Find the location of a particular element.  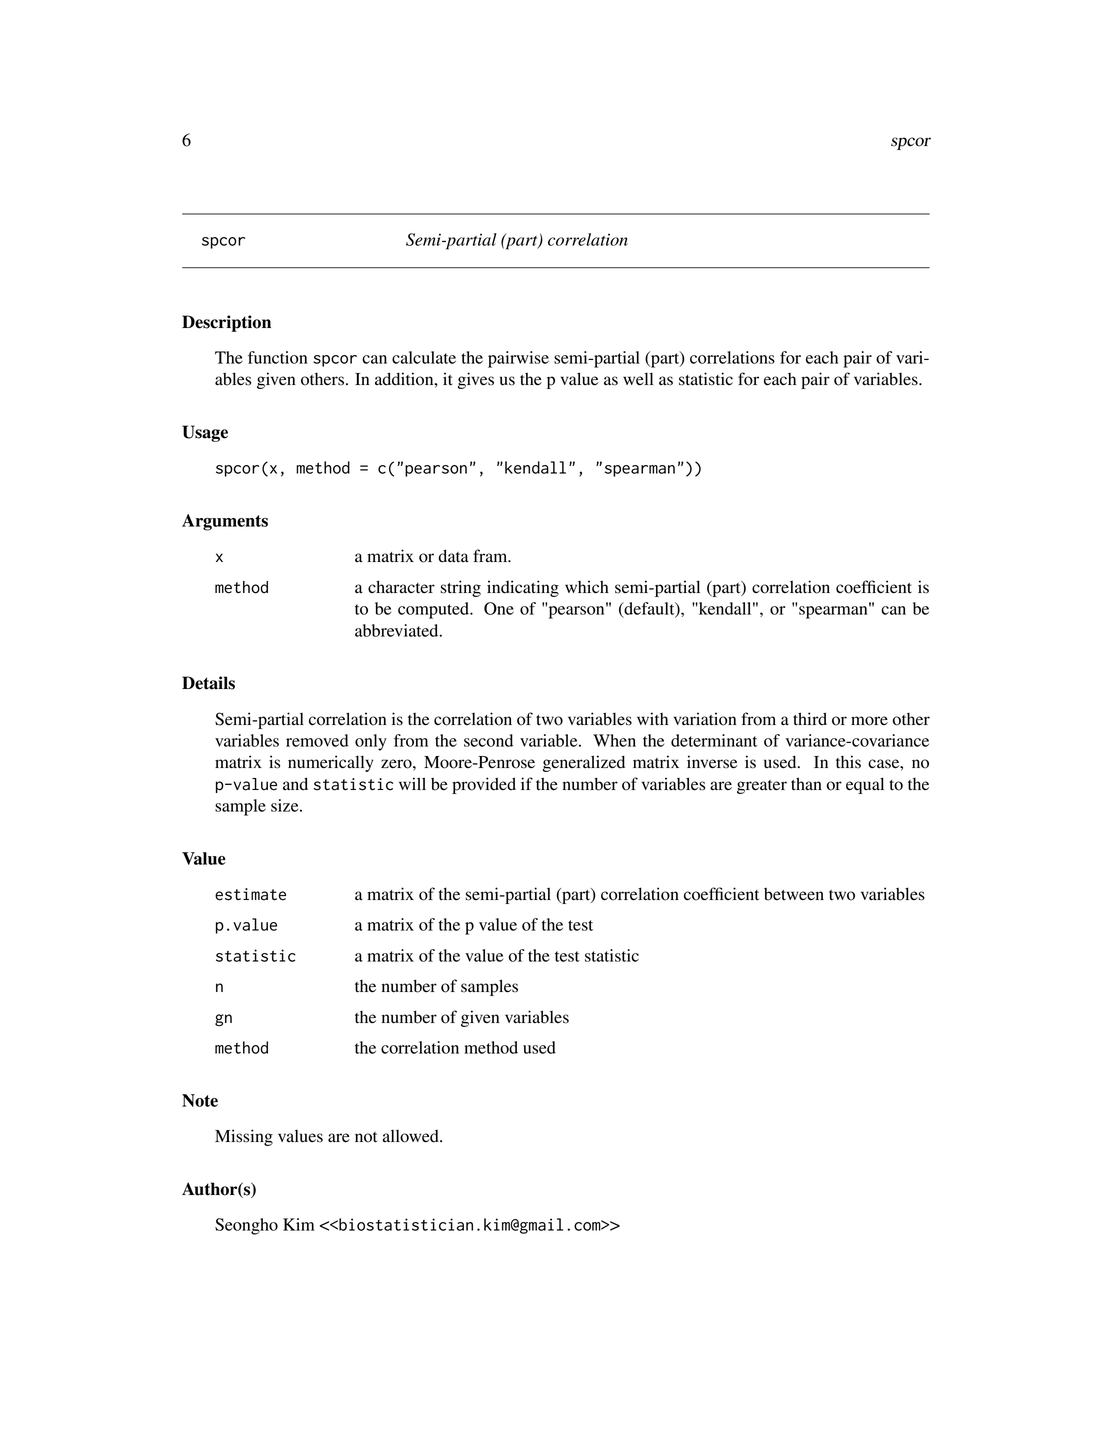

gives is located at coordinates (476, 380).
